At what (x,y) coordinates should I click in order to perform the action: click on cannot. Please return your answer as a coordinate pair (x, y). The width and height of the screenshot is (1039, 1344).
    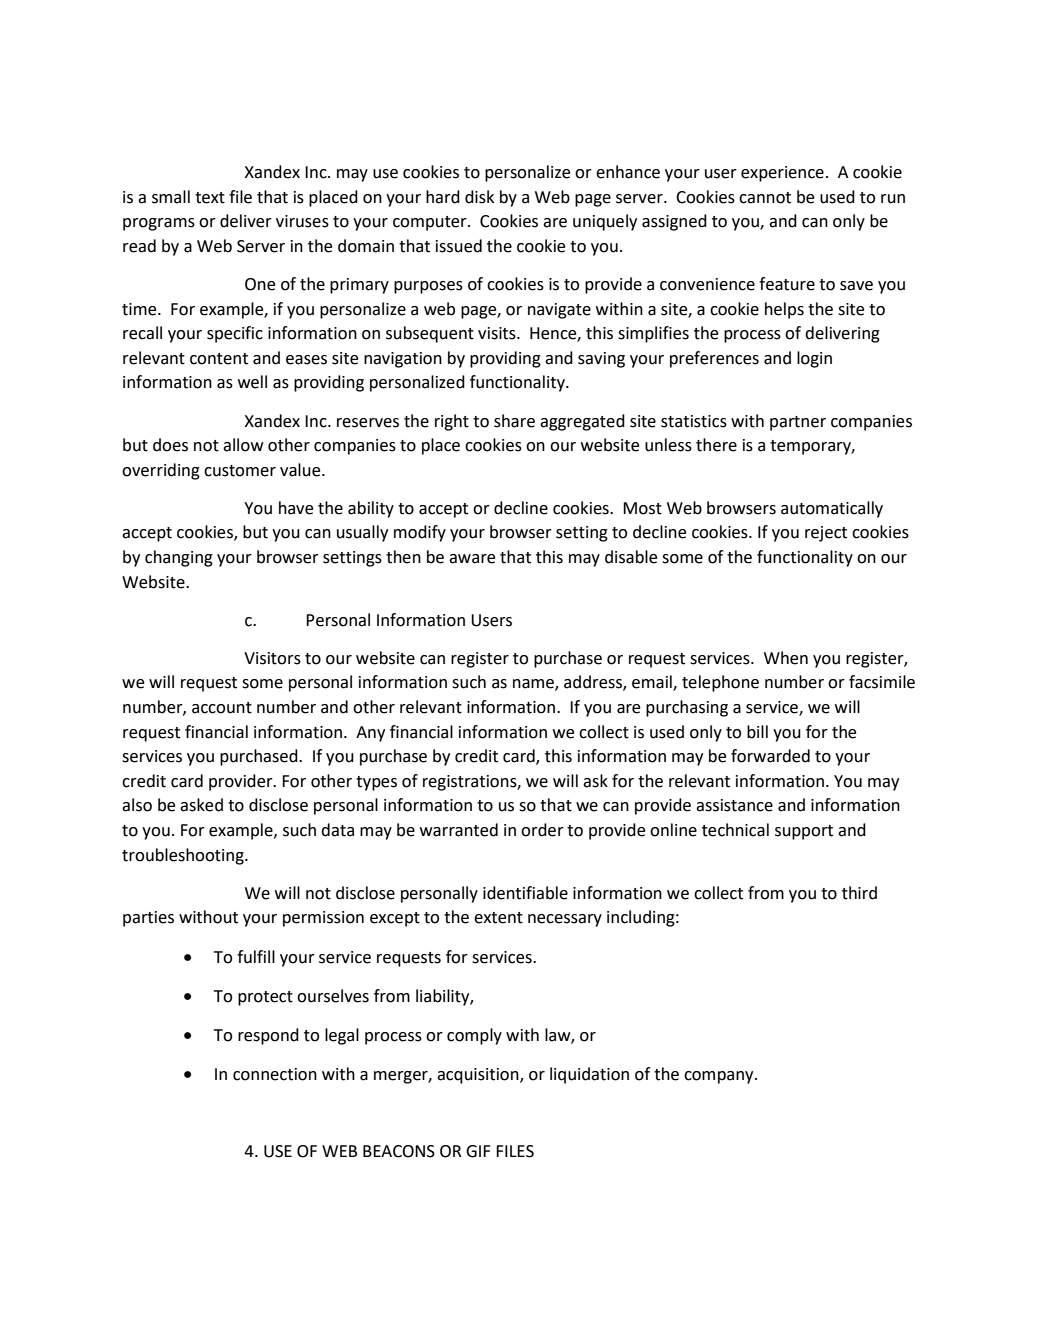
    Looking at the image, I should click on (765, 198).
